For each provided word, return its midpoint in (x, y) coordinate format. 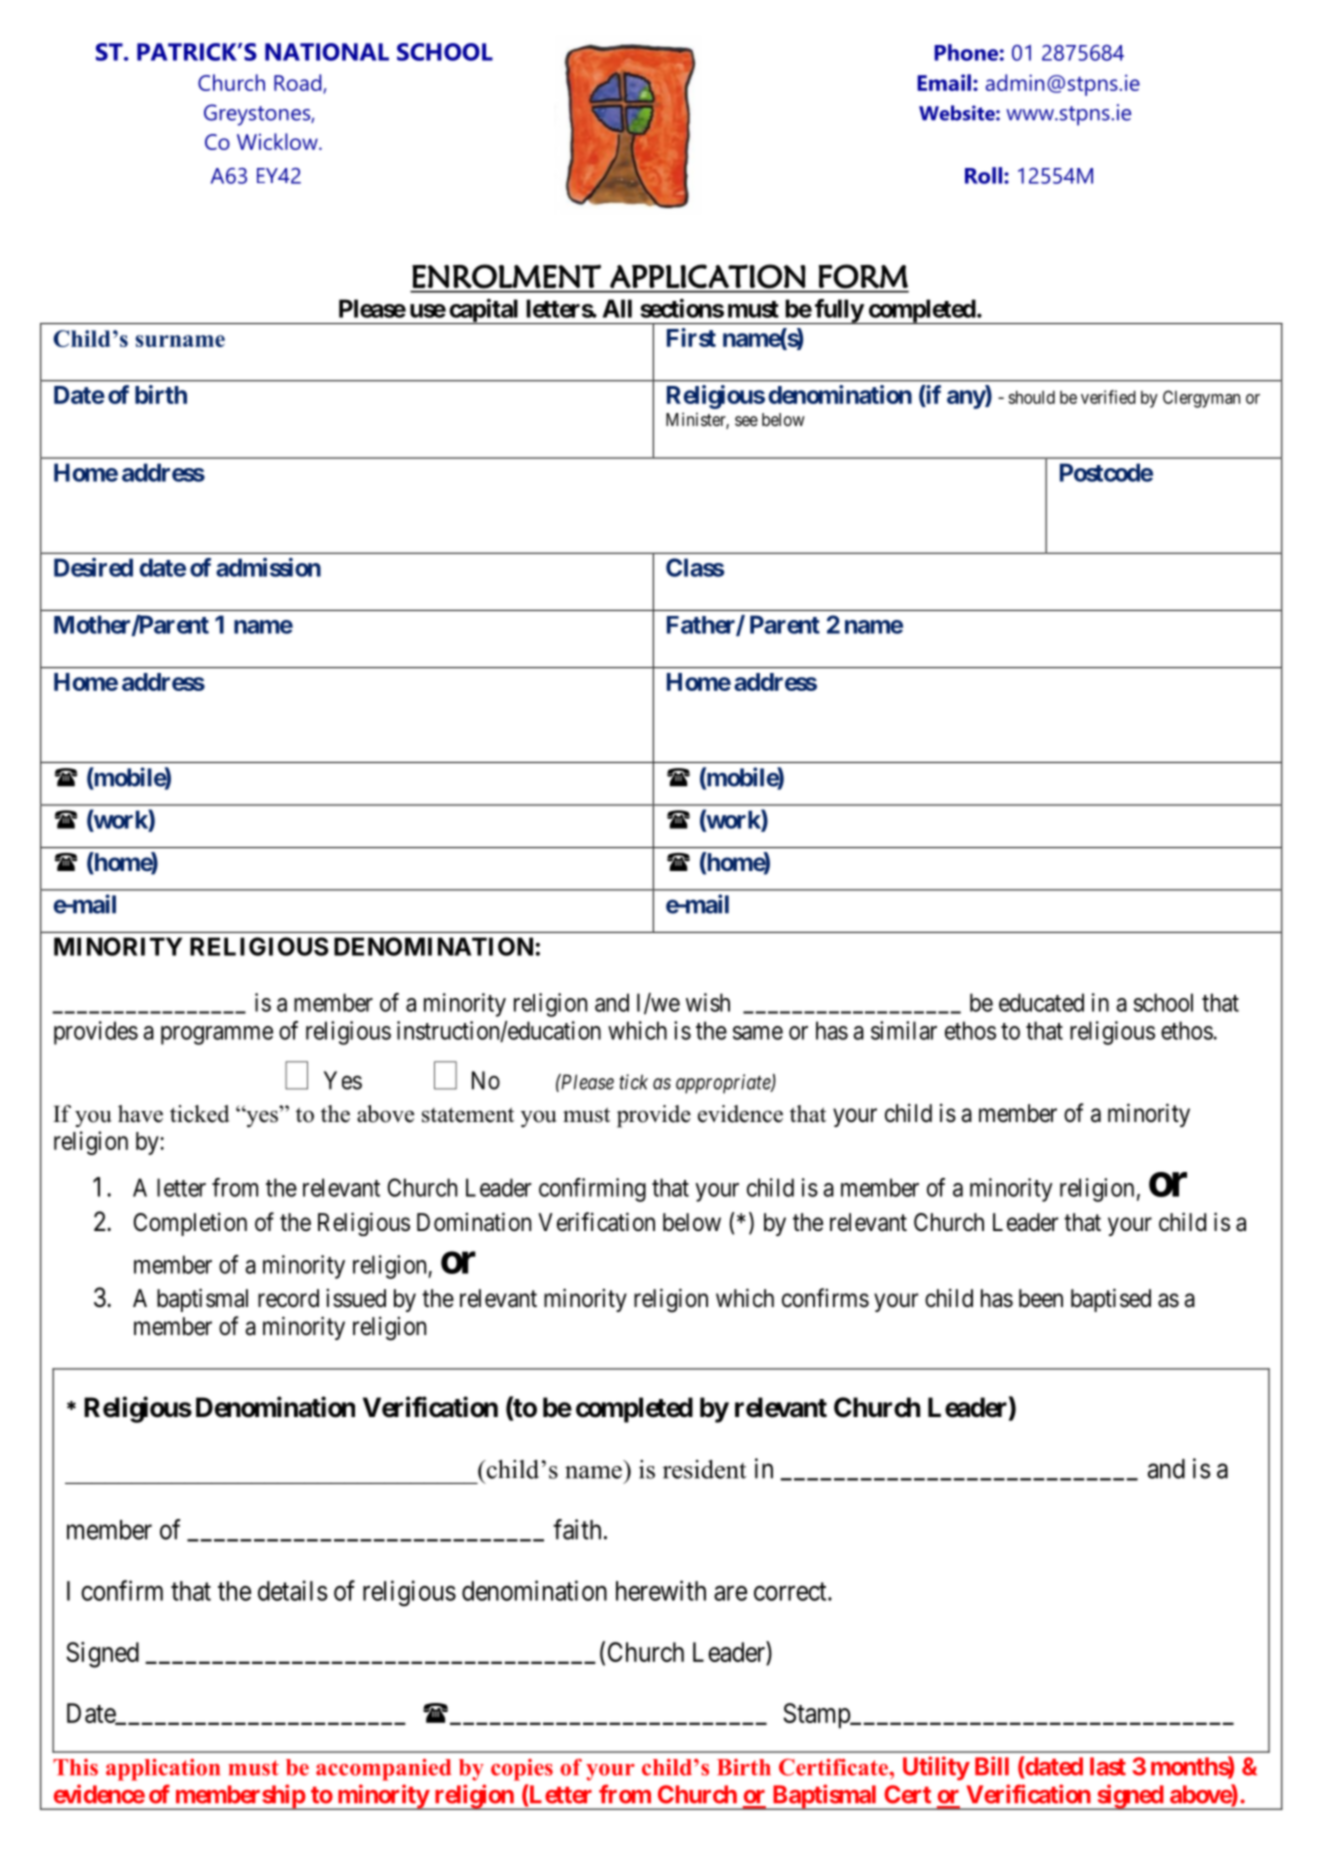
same (758, 1033)
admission (268, 567)
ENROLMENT (506, 276)
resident (704, 1469)
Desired (93, 567)
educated (1041, 1002)
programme (217, 1035)
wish (708, 1002)
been (1041, 1298)
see (746, 421)
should (1031, 397)
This (75, 1767)
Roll (983, 175)
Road (299, 83)
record (288, 1298)
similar (904, 1030)
